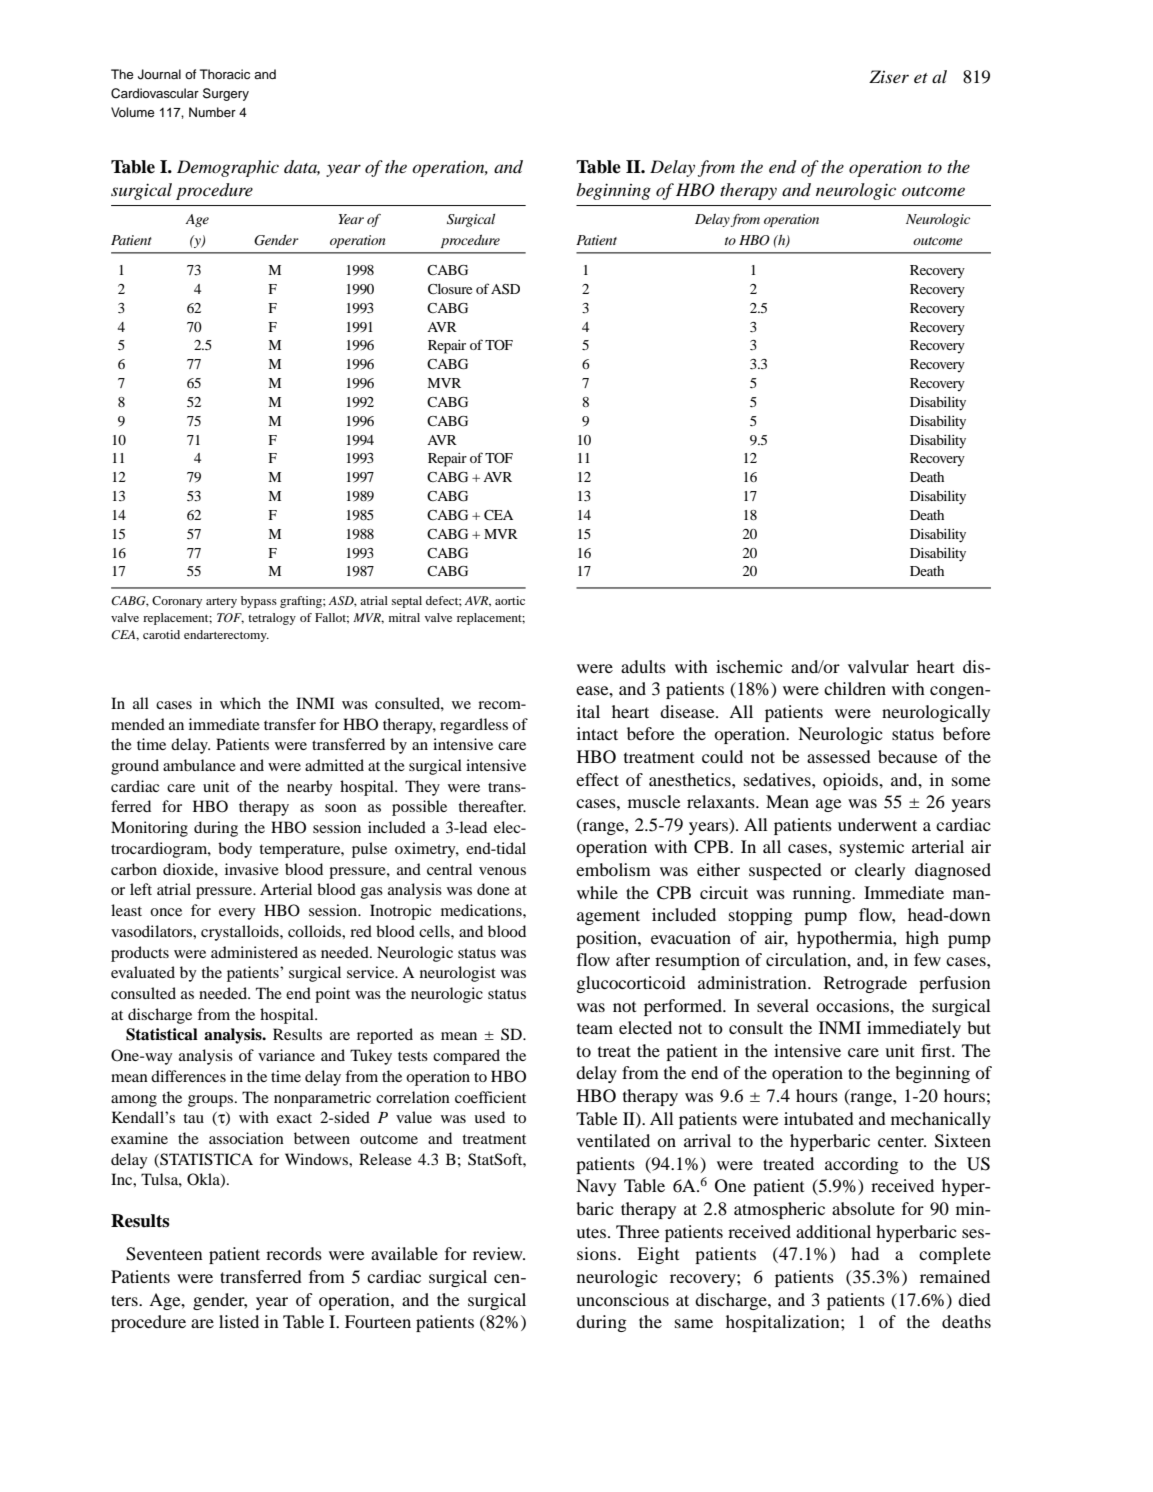 The width and height of the screenshot is (1153, 1492). Describe the element at coordinates (212, 112) in the screenshot. I see `Number` at that location.
